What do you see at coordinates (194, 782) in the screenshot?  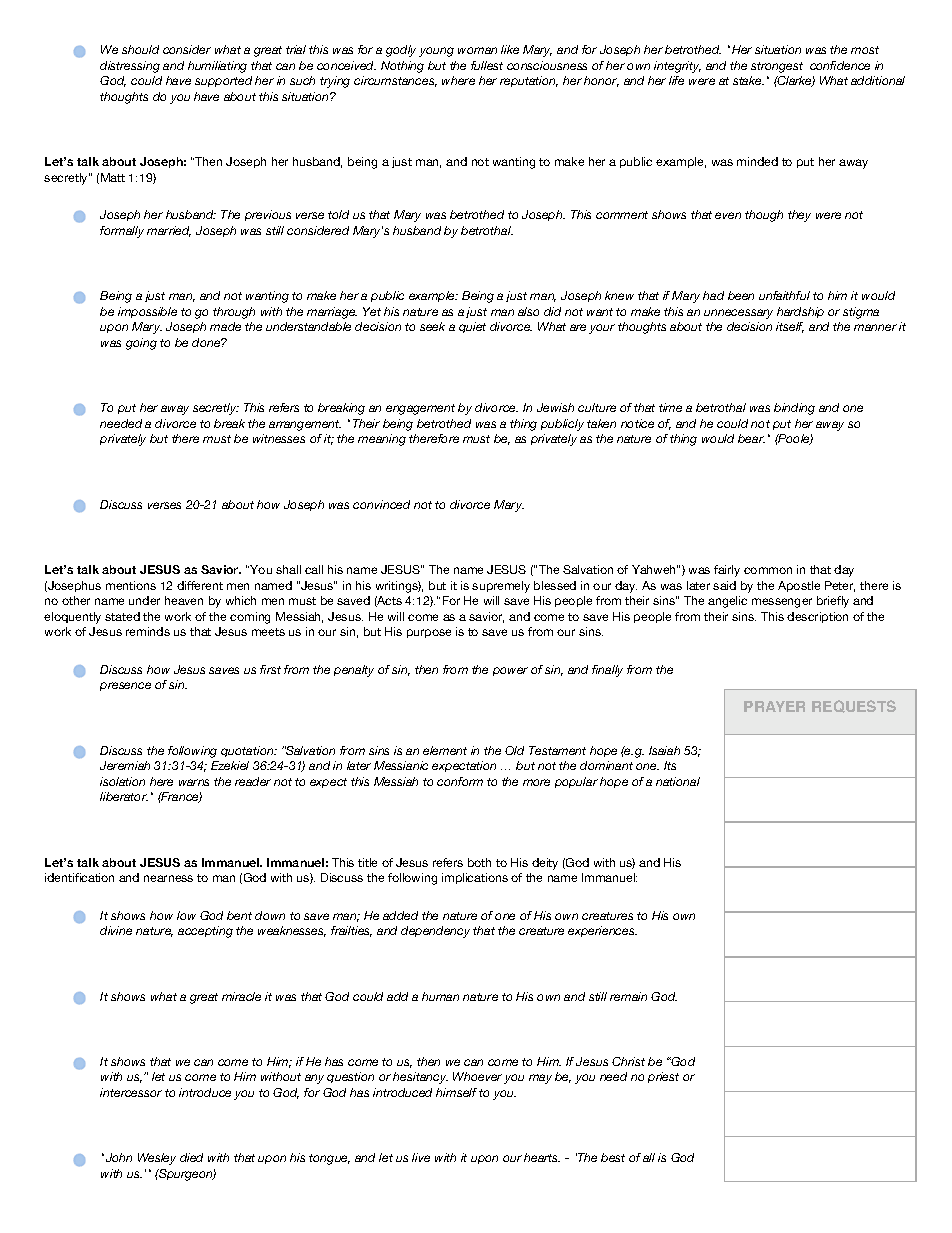 I see `warns` at bounding box center [194, 782].
